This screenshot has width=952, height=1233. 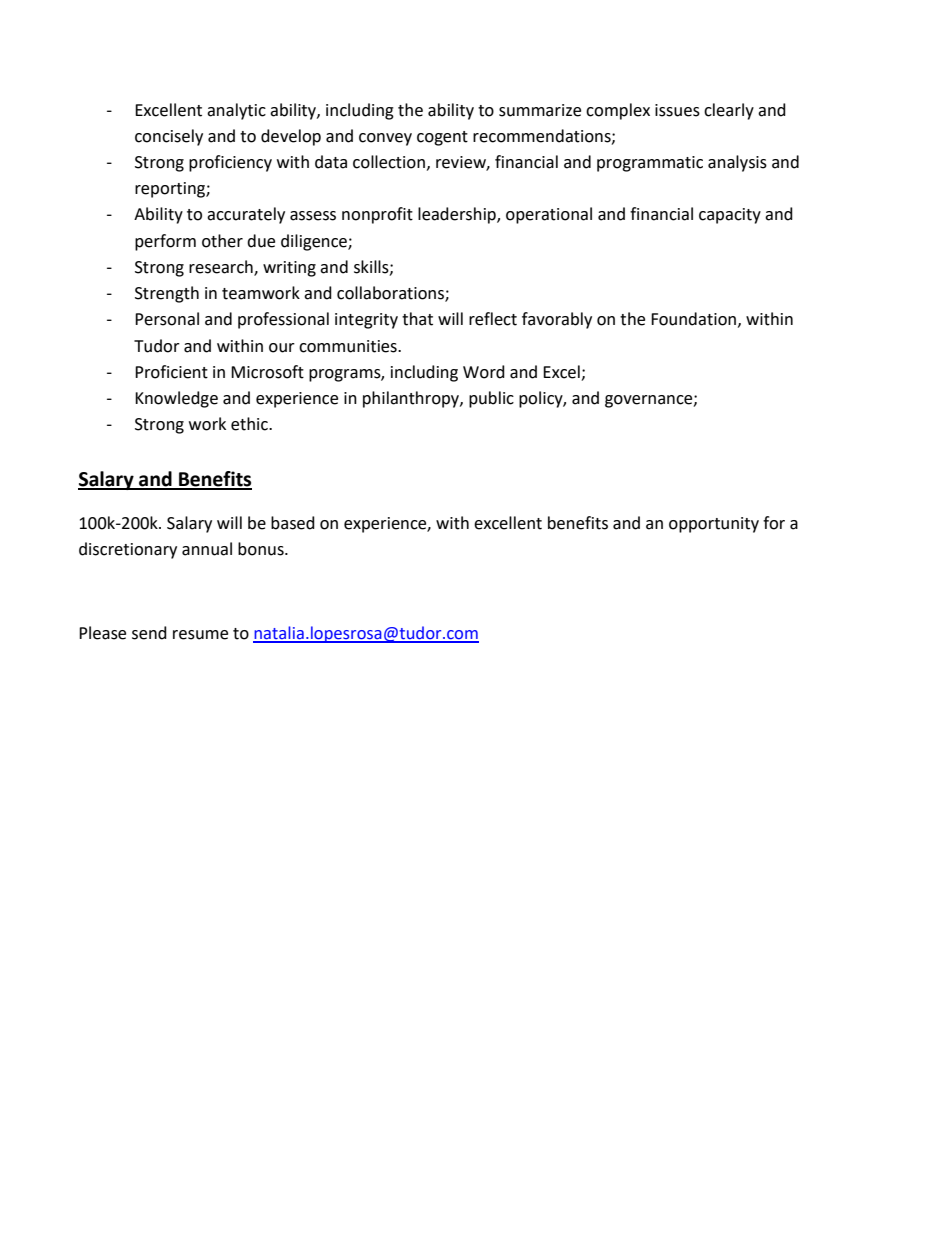 I want to click on issues, so click(x=677, y=110).
